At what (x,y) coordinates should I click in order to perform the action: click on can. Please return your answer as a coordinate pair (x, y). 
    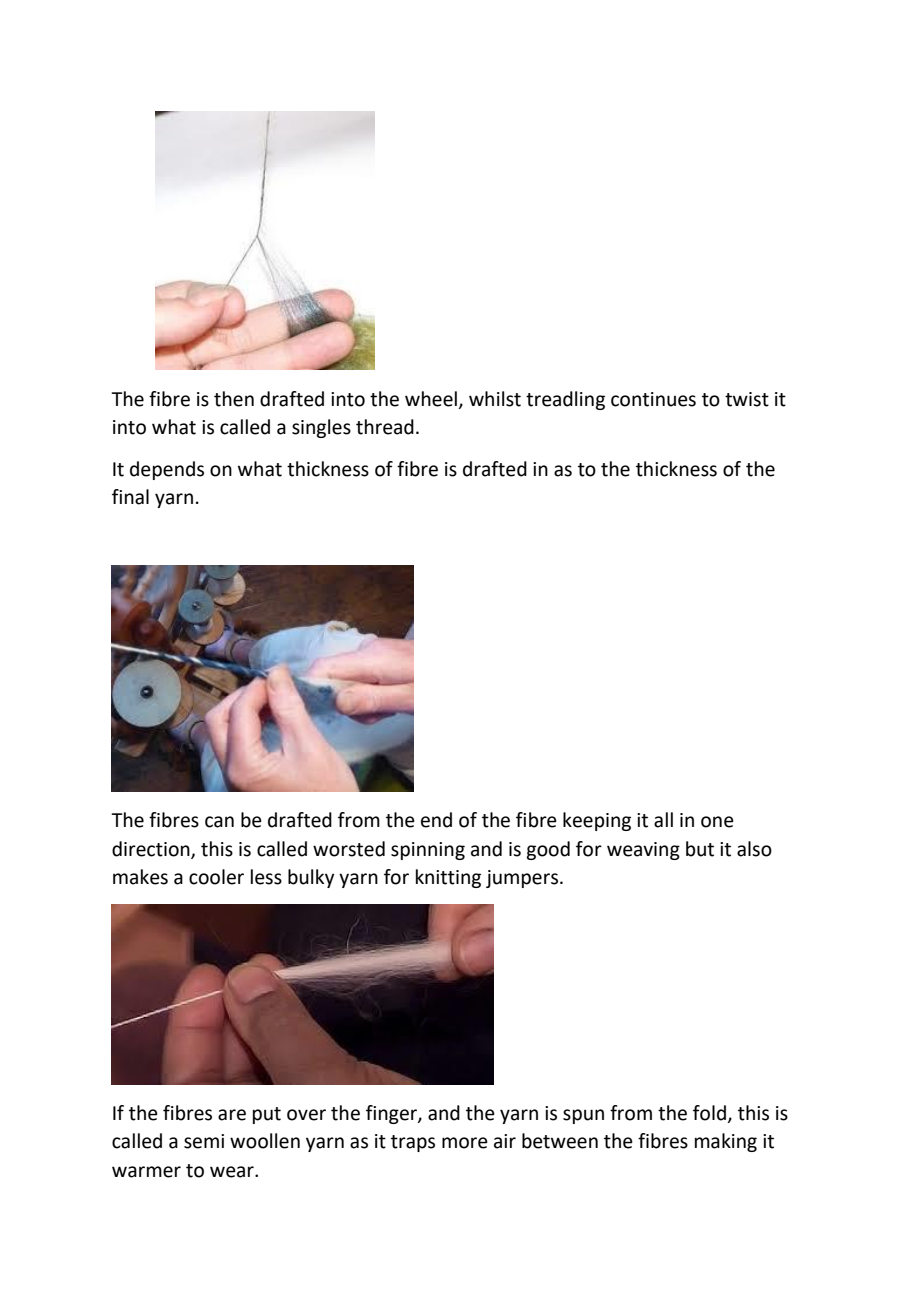
    Looking at the image, I should click on (219, 822).
